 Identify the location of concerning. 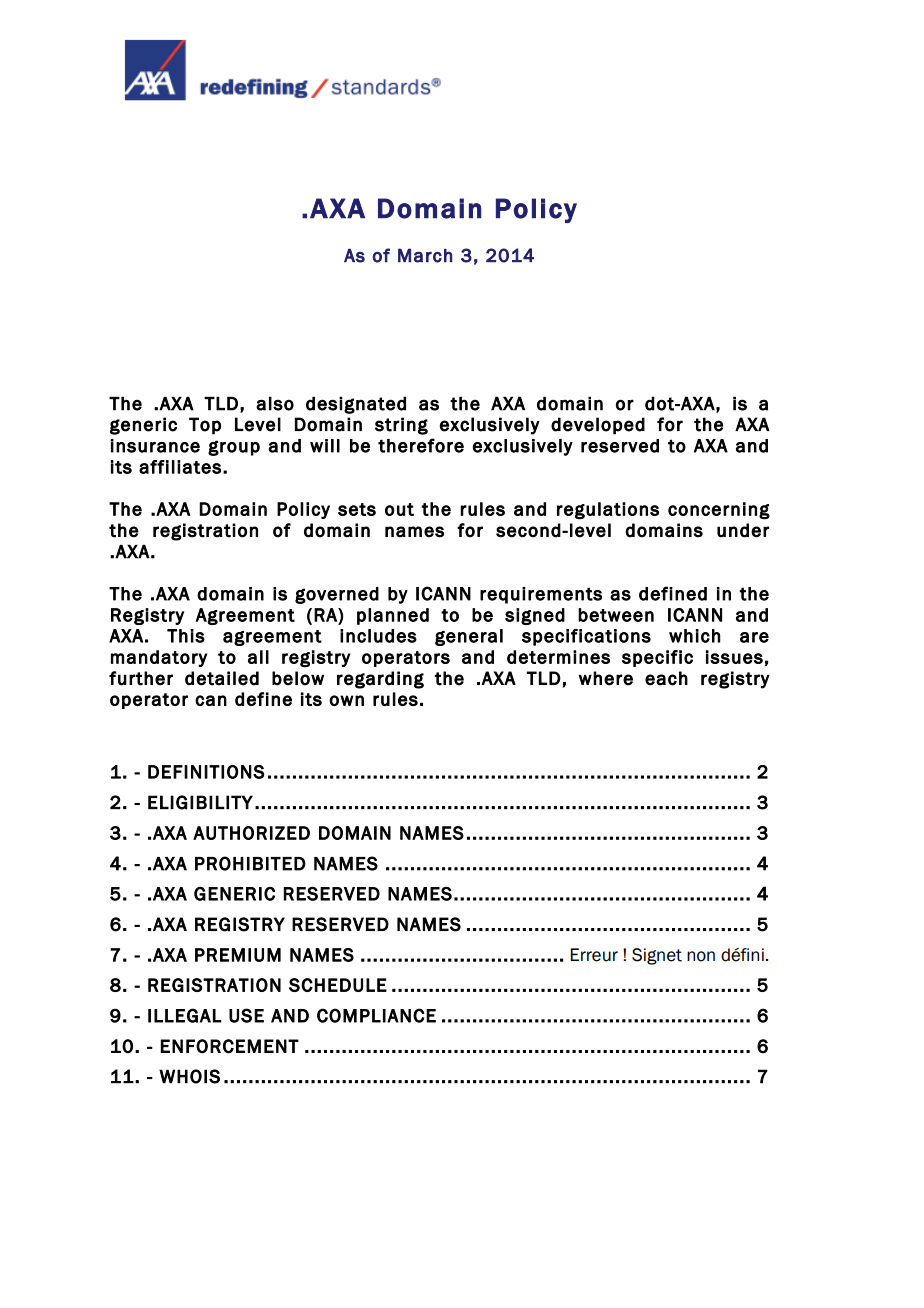
(719, 511).
